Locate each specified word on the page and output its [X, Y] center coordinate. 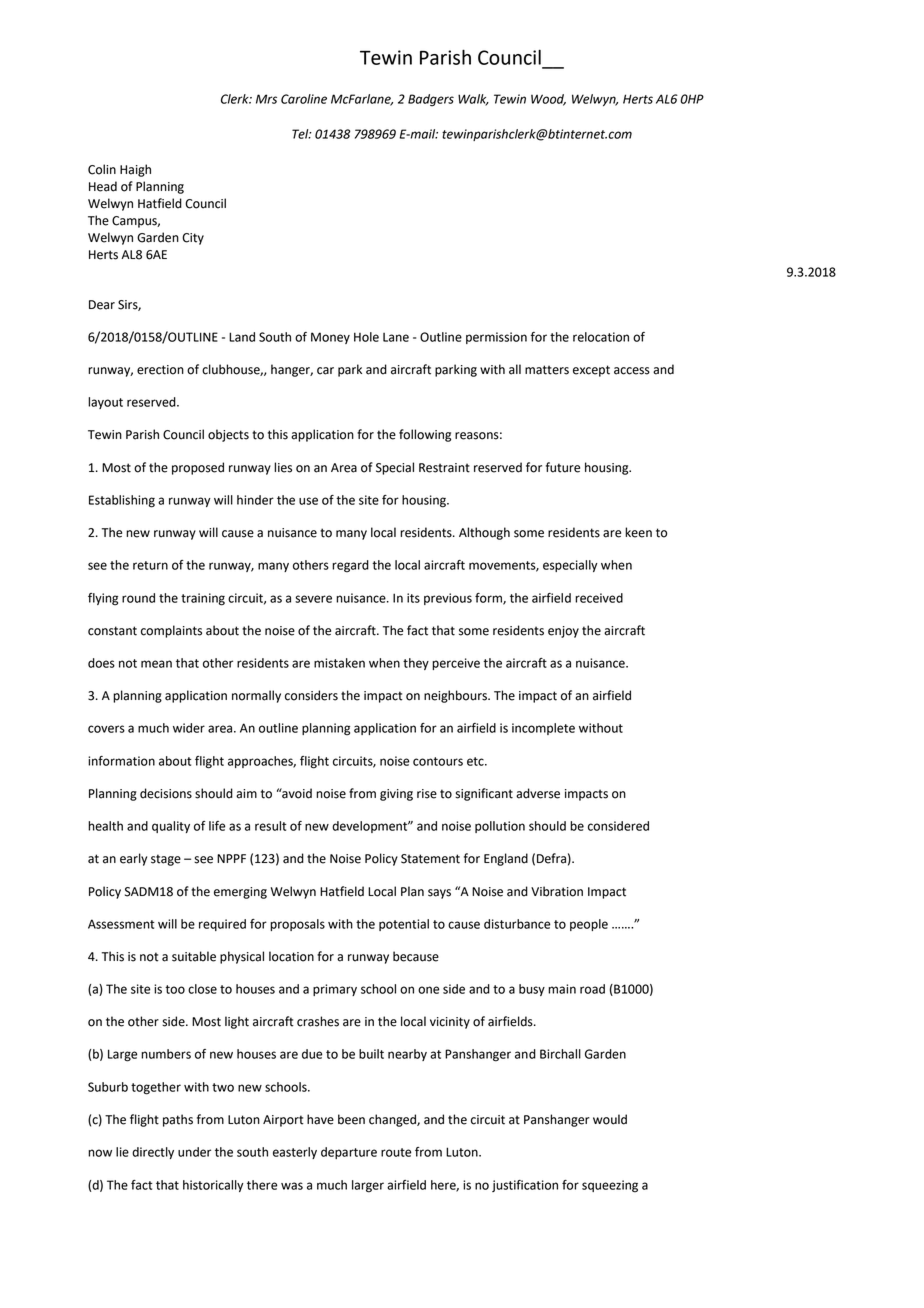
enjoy [563, 632]
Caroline [304, 99]
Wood [548, 100]
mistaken [339, 663]
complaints [171, 631]
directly [153, 1153]
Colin [102, 169]
